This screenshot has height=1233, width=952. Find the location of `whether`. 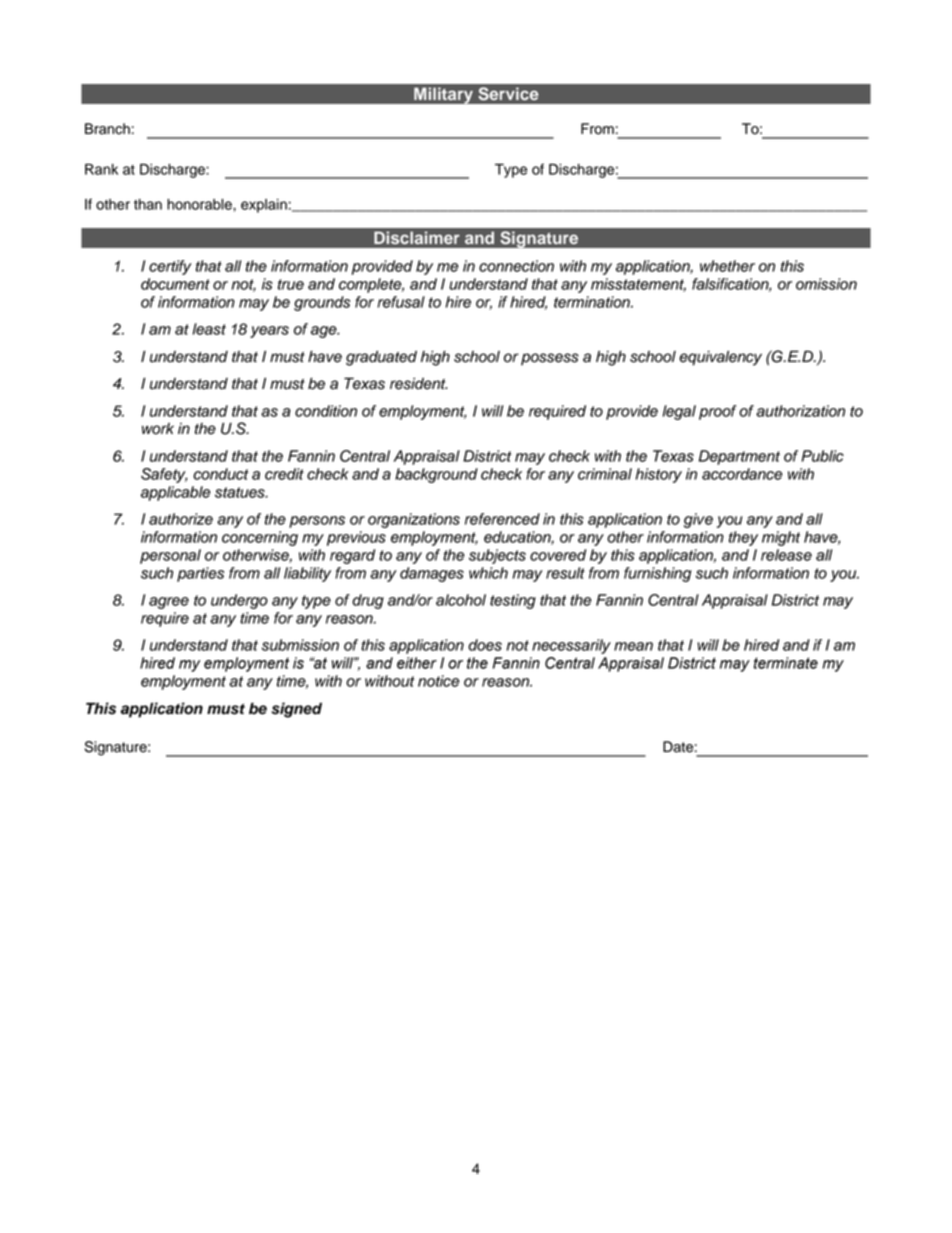

whether is located at coordinates (727, 266).
